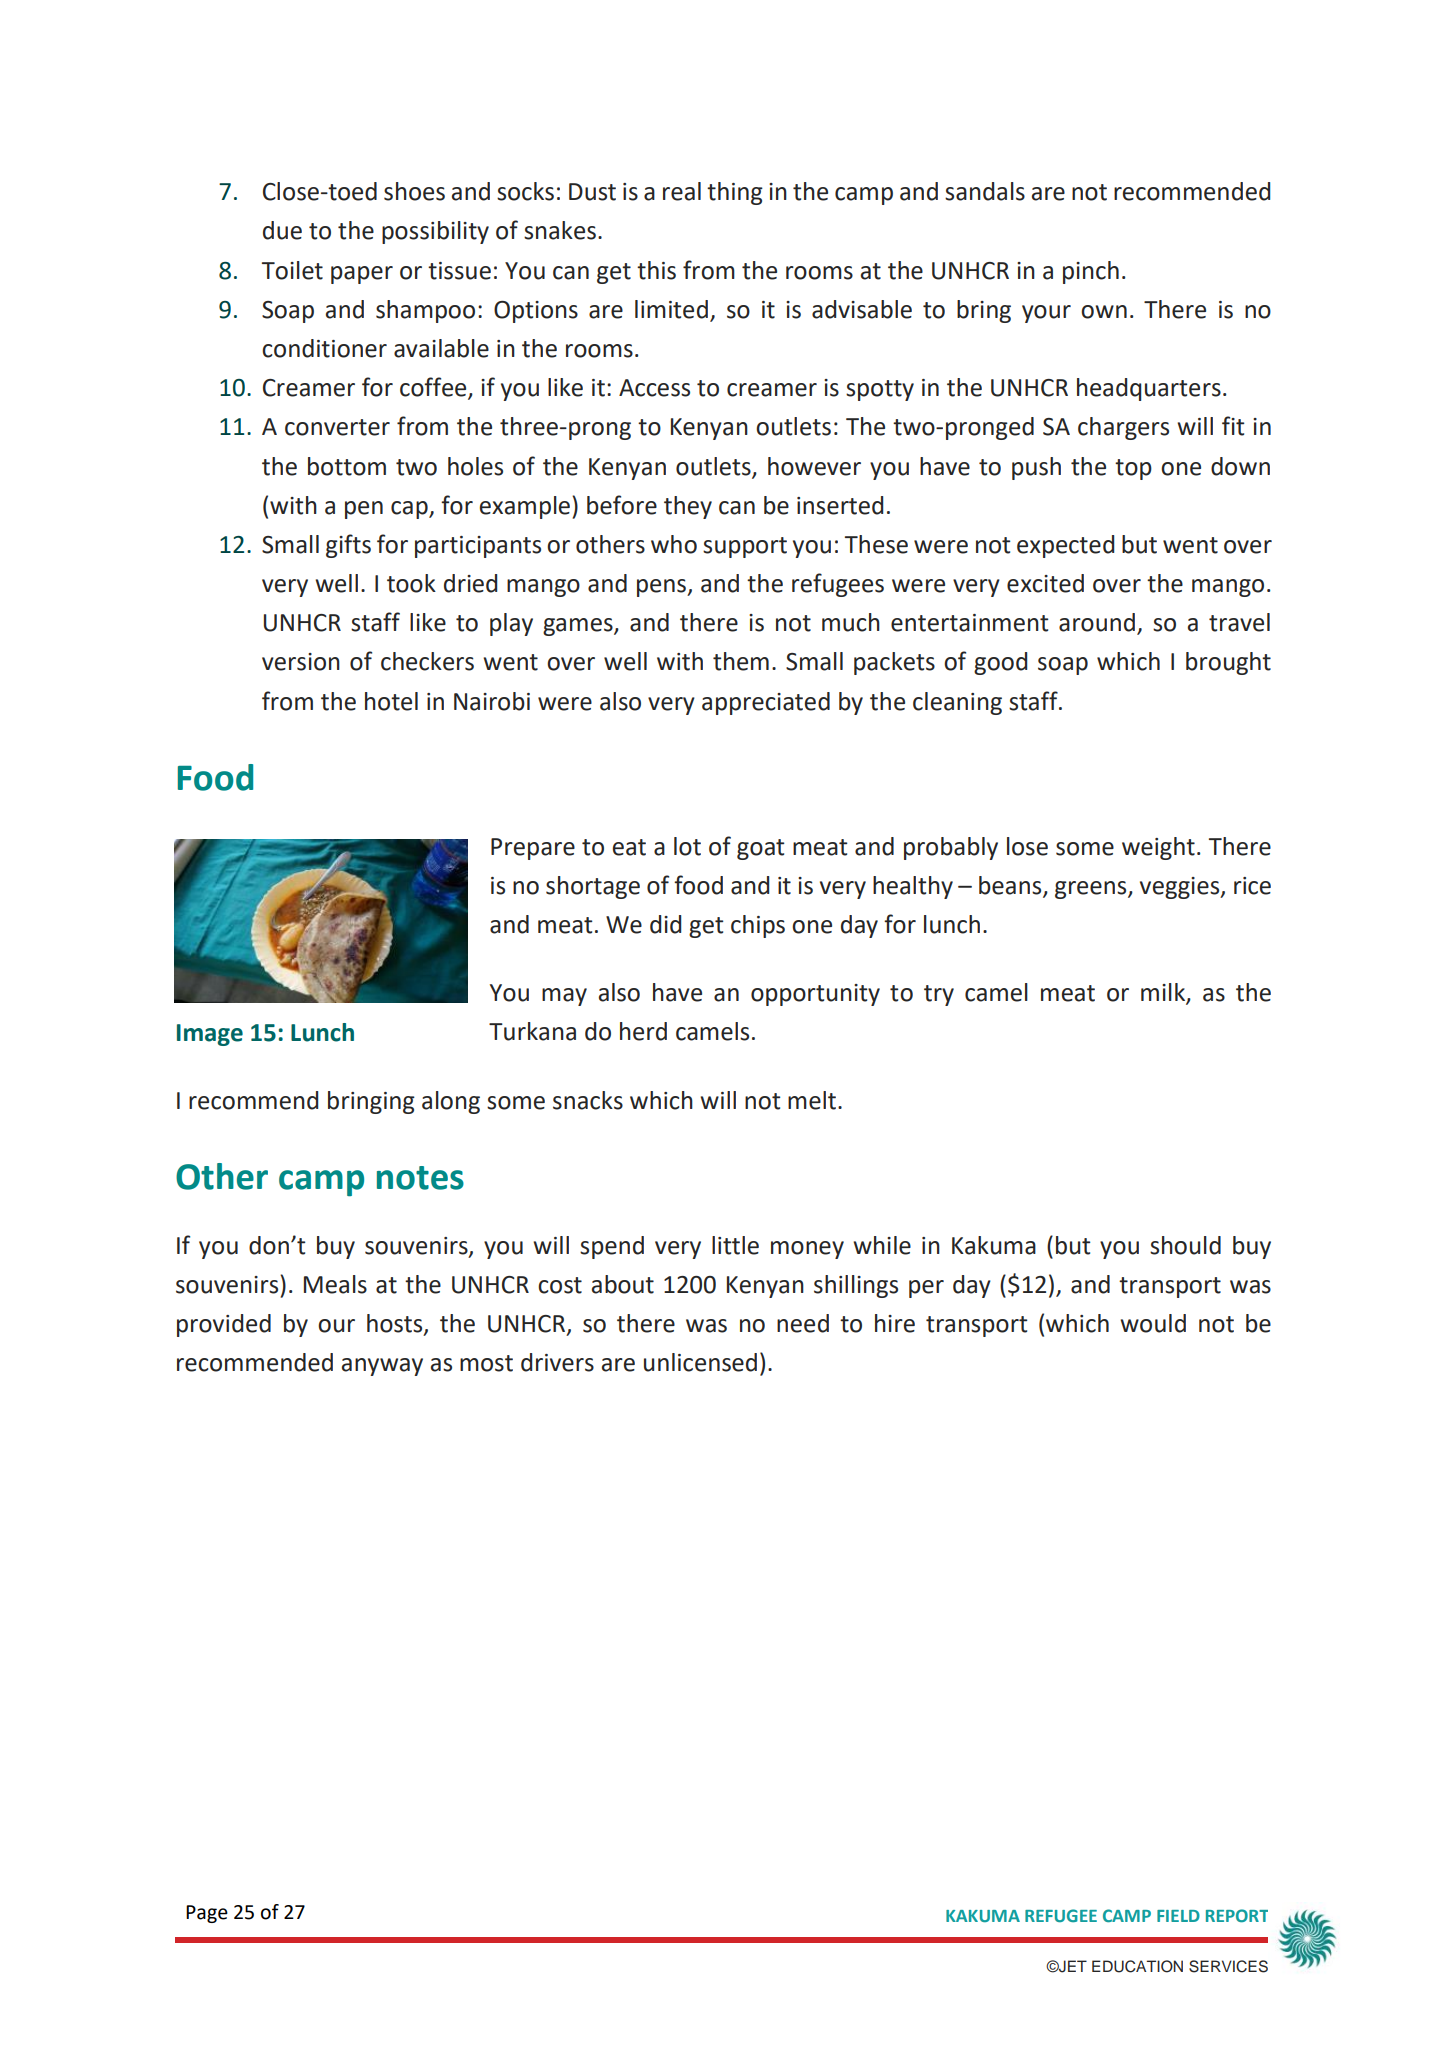 The height and width of the image is (2046, 1447). What do you see at coordinates (451, 1102) in the image?
I see `along` at bounding box center [451, 1102].
